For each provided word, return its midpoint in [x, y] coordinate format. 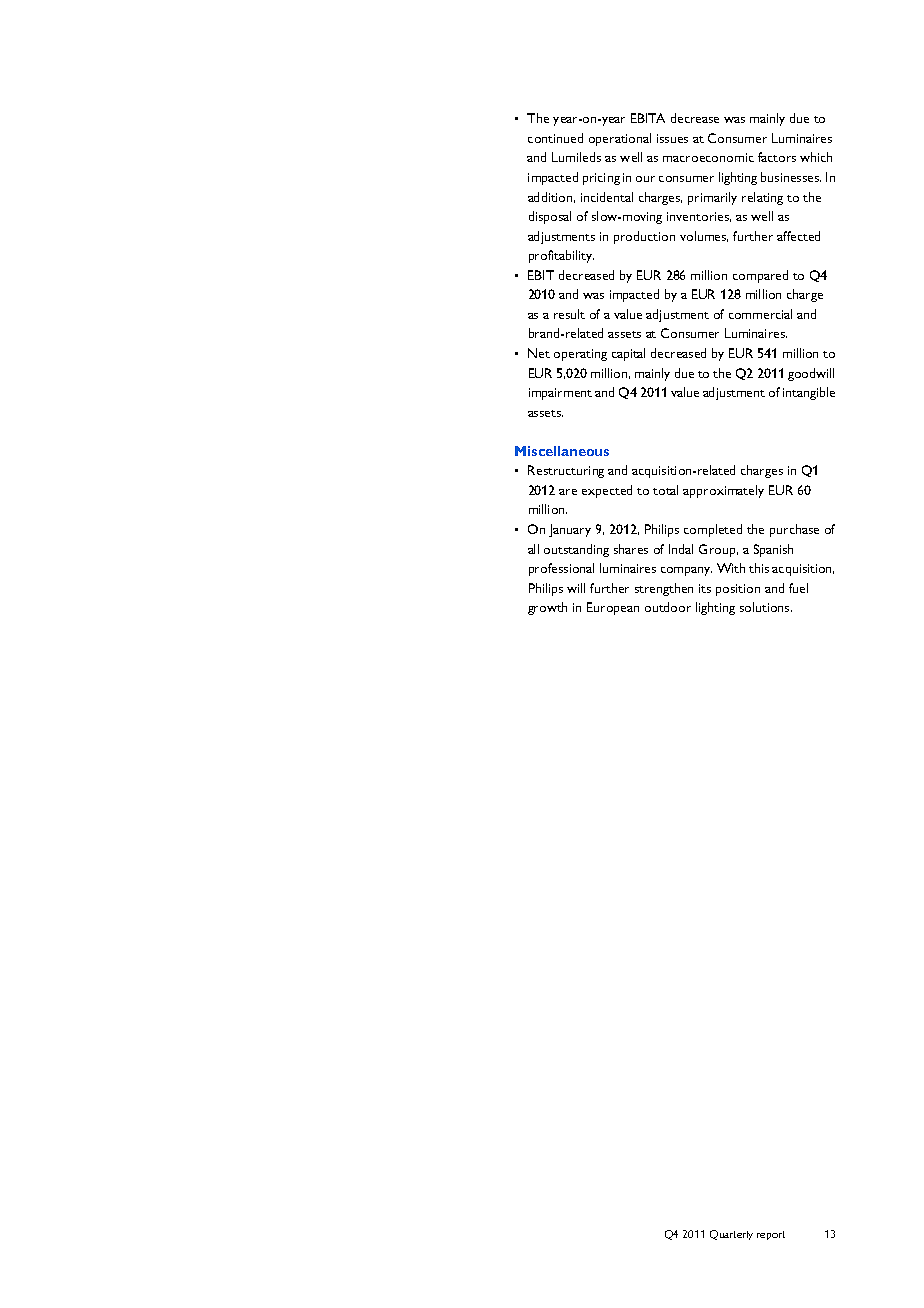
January [570, 530]
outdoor [668, 607]
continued [555, 138]
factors [777, 157]
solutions [766, 607]
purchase [794, 530]
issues [672, 138]
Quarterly [731, 1235]
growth [547, 608]
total [665, 490]
